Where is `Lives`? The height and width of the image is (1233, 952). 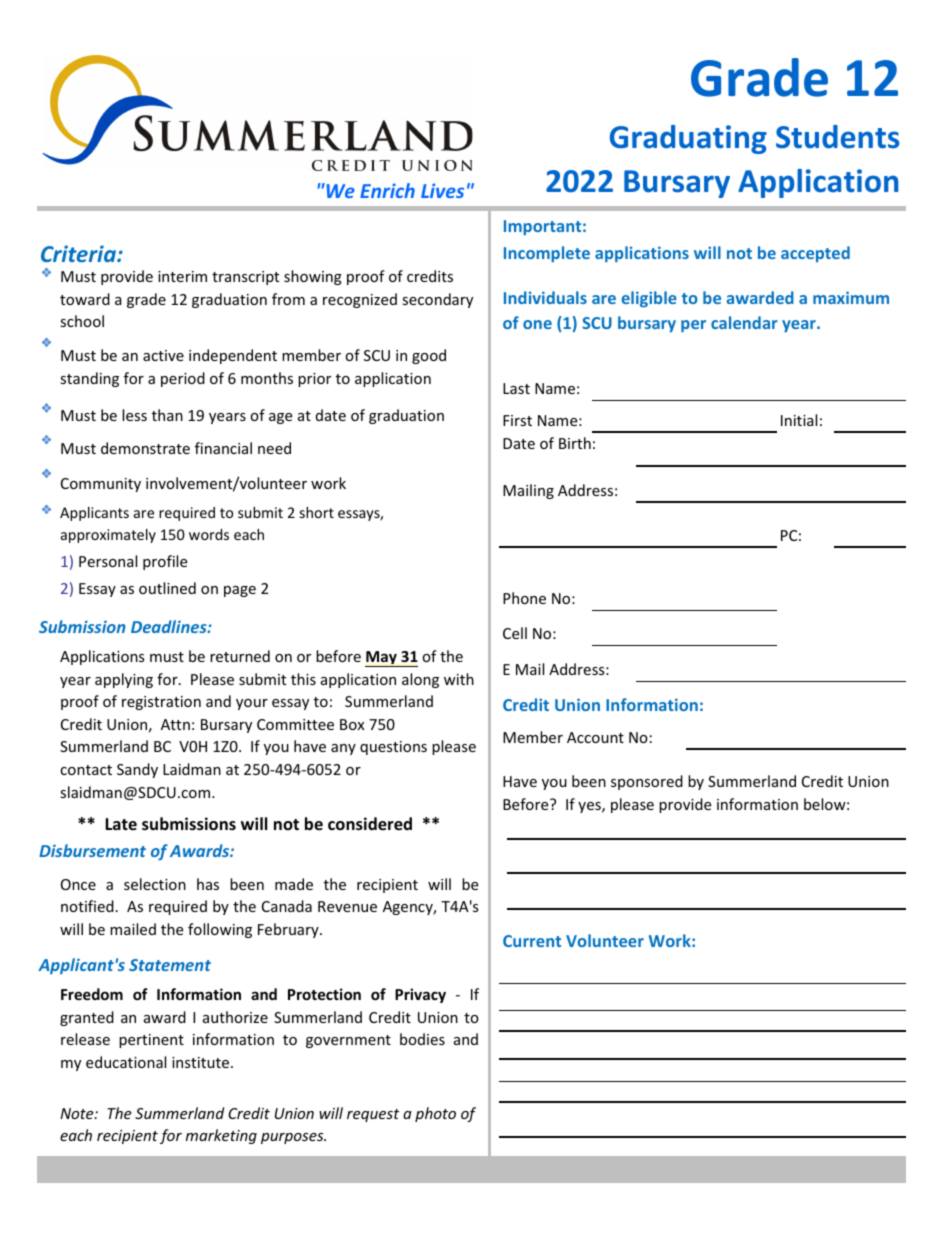 Lives is located at coordinates (442, 190).
